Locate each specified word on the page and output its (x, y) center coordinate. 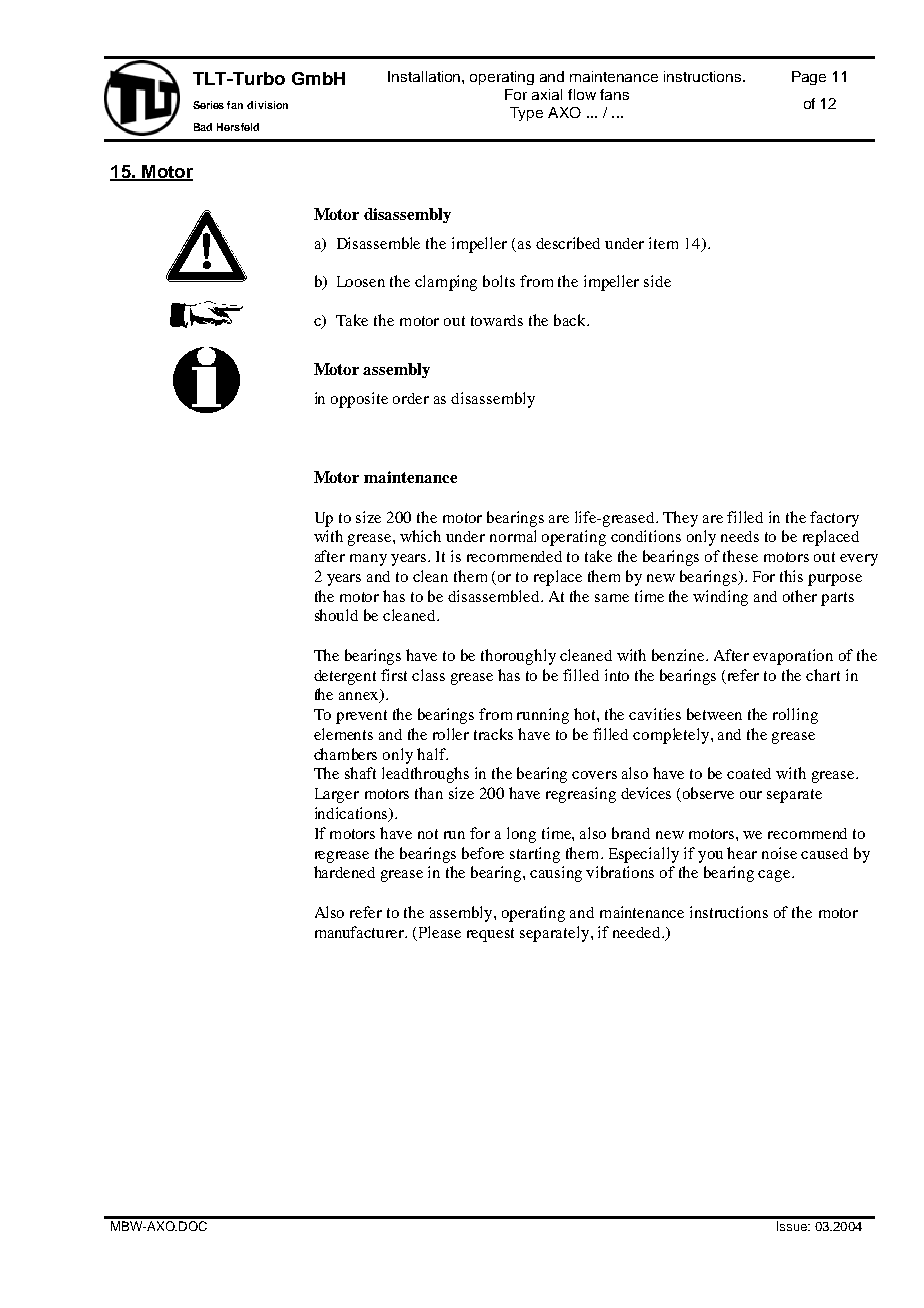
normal (513, 536)
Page (809, 78)
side (657, 281)
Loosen (361, 281)
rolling (795, 716)
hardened (344, 872)
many (368, 560)
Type (526, 114)
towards (497, 320)
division (267, 105)
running (543, 716)
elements (343, 734)
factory (834, 519)
